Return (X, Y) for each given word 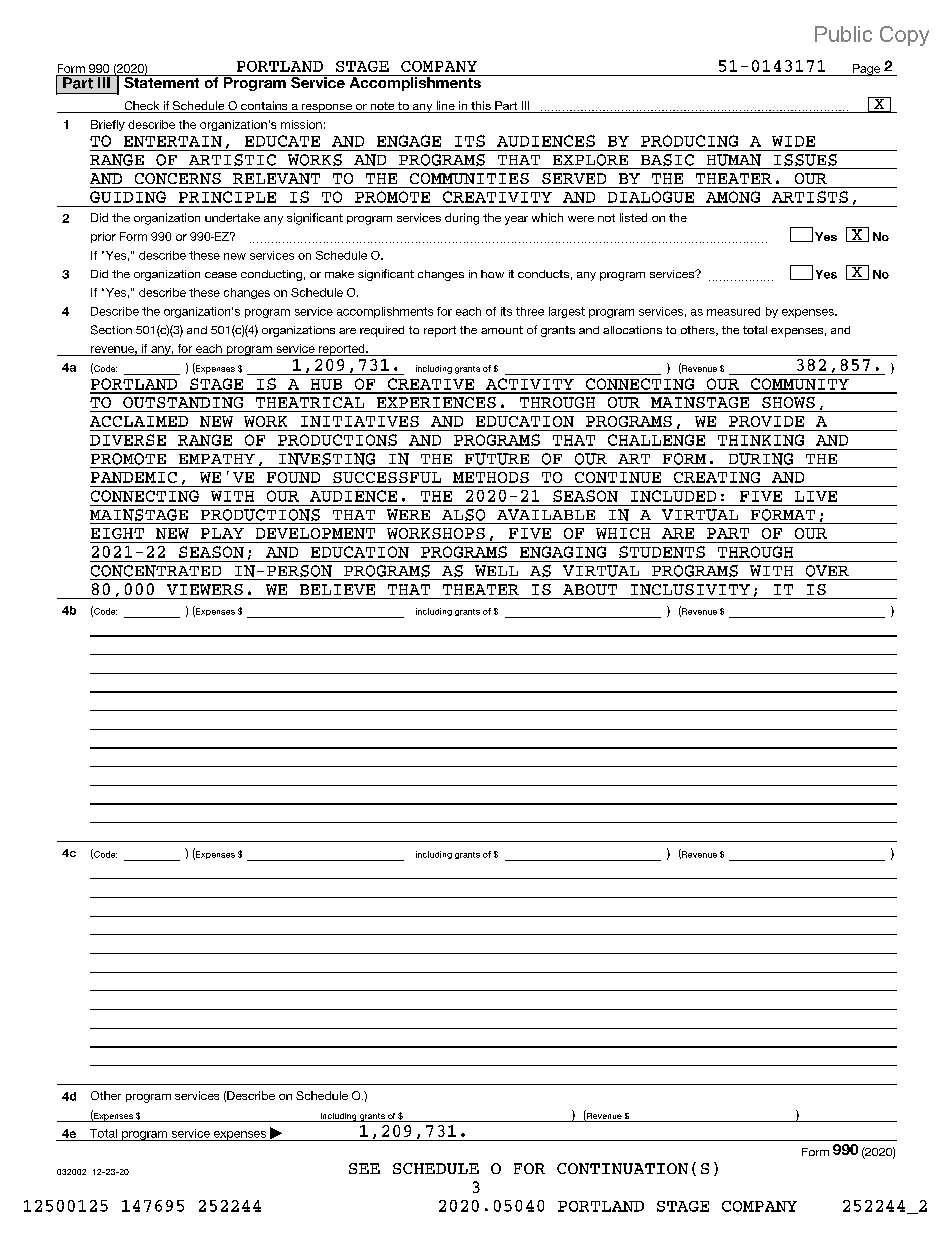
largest (567, 312)
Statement (162, 81)
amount (502, 330)
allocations (632, 330)
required (382, 331)
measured (733, 311)
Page (866, 70)
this (481, 107)
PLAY (222, 533)
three (530, 311)
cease (221, 275)
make (339, 274)
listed (633, 217)
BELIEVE (337, 589)
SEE (364, 1168)
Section (111, 330)
